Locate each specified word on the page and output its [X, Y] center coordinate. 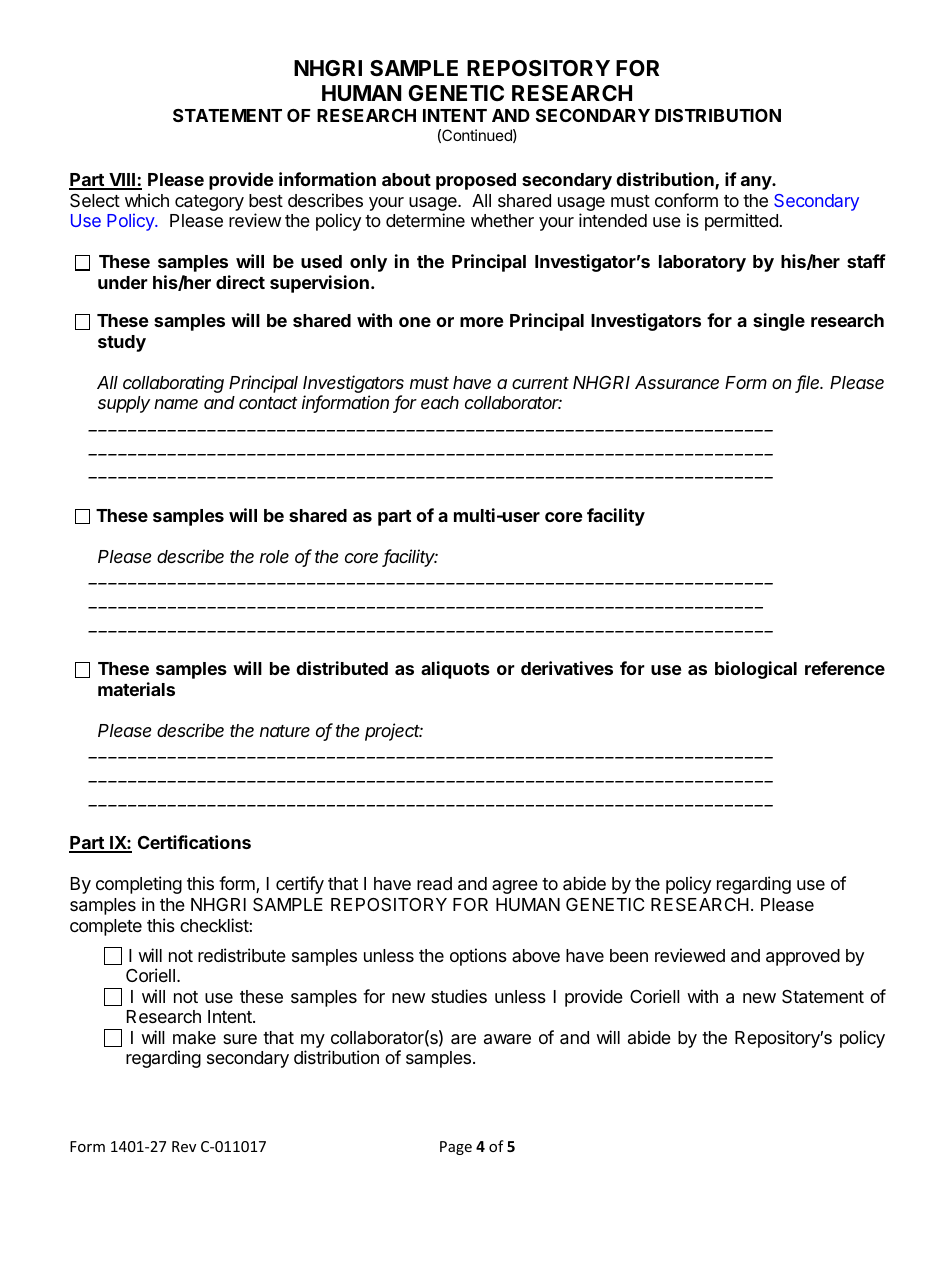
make [194, 1037]
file [809, 383]
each [440, 402]
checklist [215, 925]
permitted [741, 222]
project [394, 732]
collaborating [173, 384]
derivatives [567, 668]
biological [756, 670]
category [209, 203]
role [274, 556]
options [478, 957]
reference [845, 668]
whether [502, 220]
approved [803, 957]
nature [285, 731]
